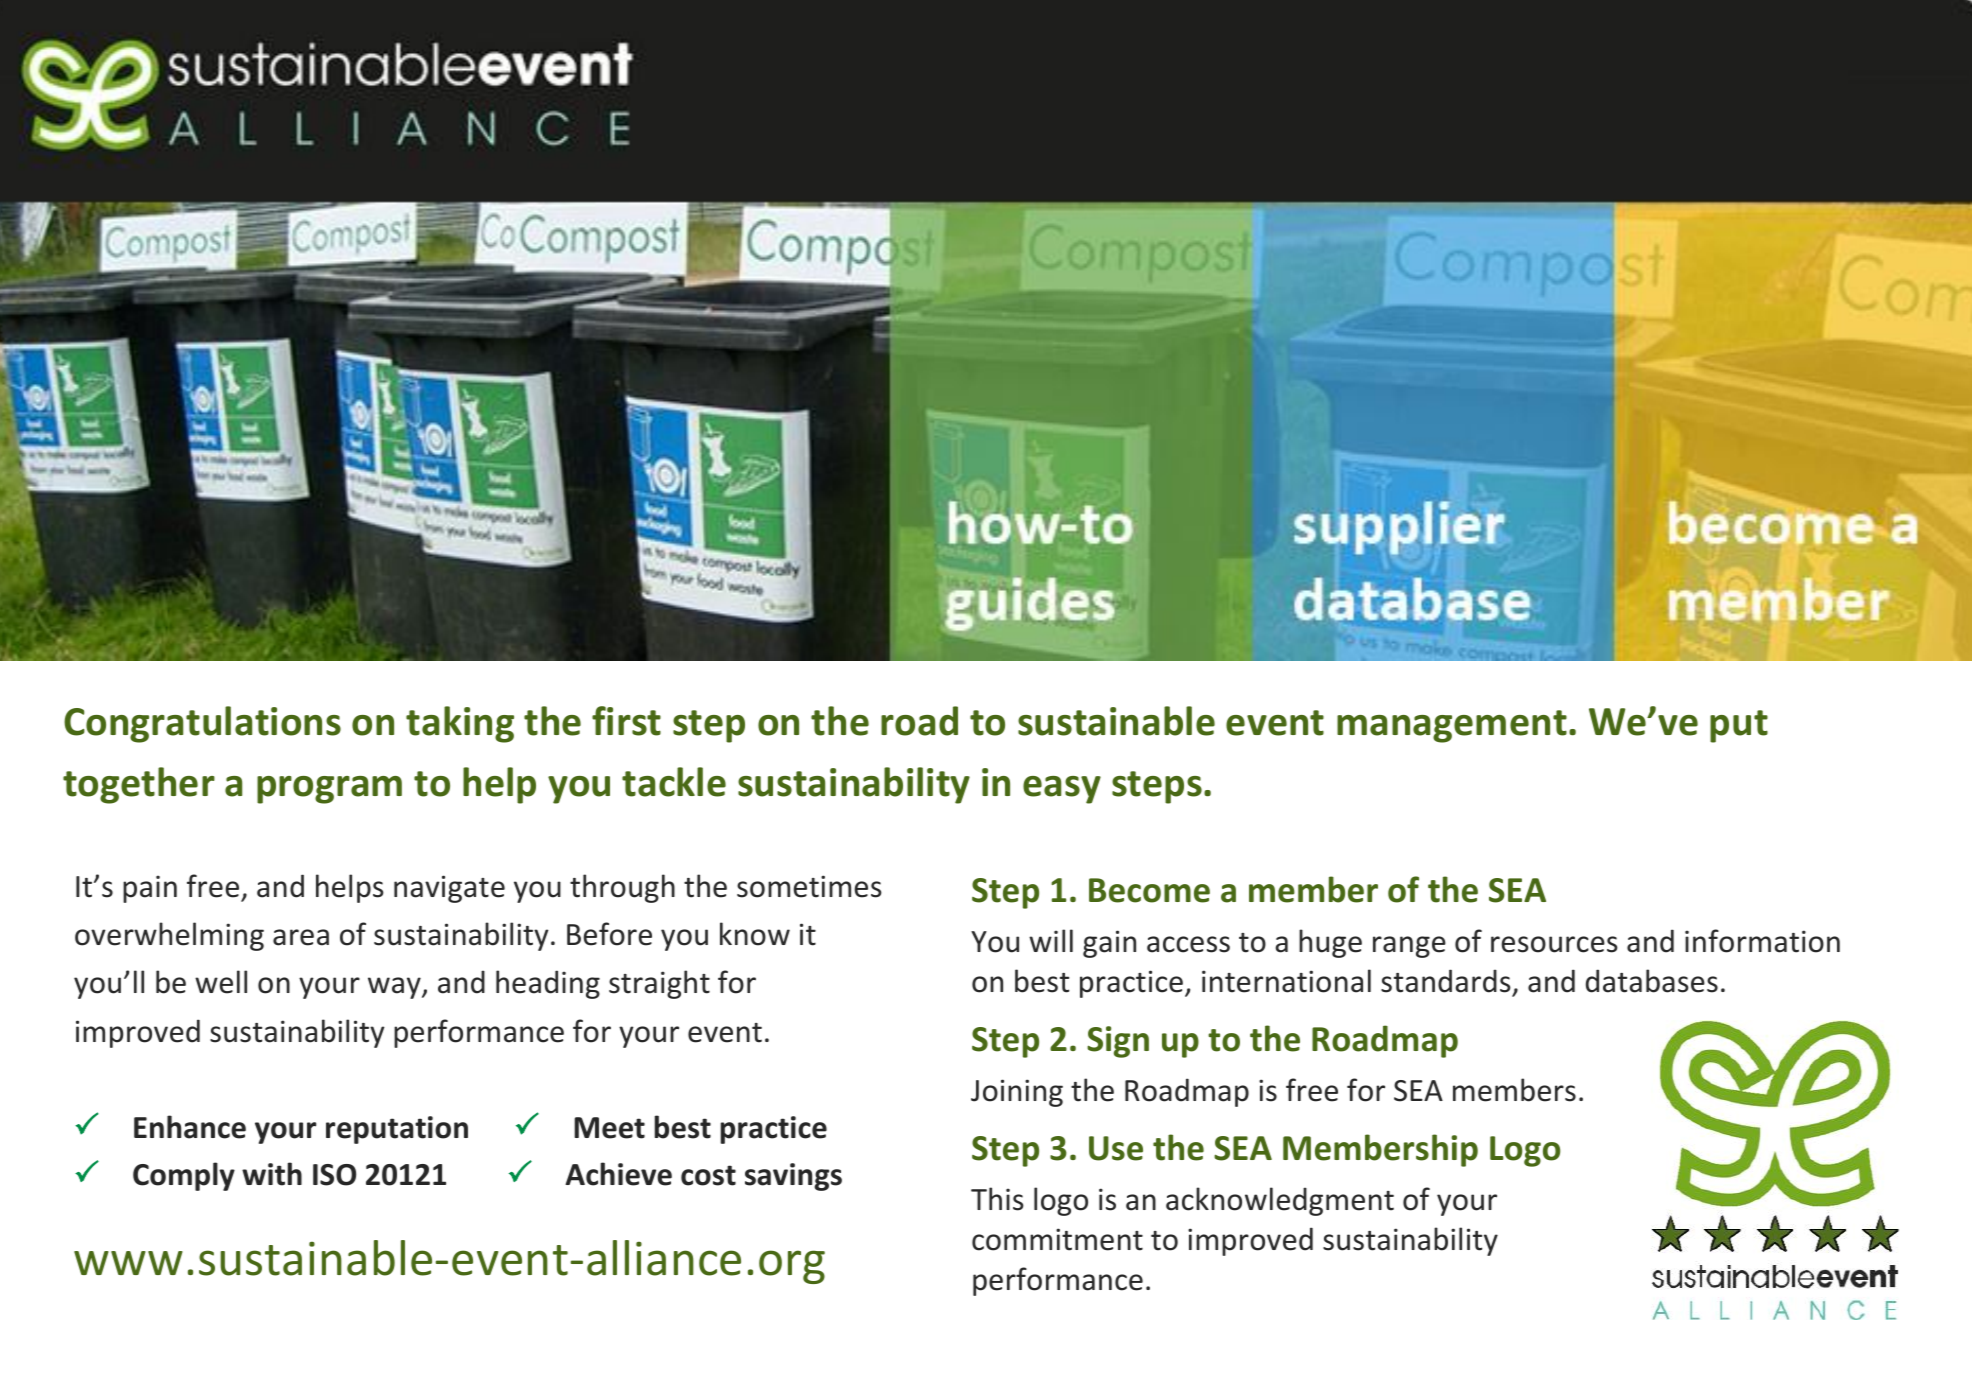 Image resolution: width=1972 pixels, height=1393 pixels. I want to click on ISO, so click(334, 1175).
